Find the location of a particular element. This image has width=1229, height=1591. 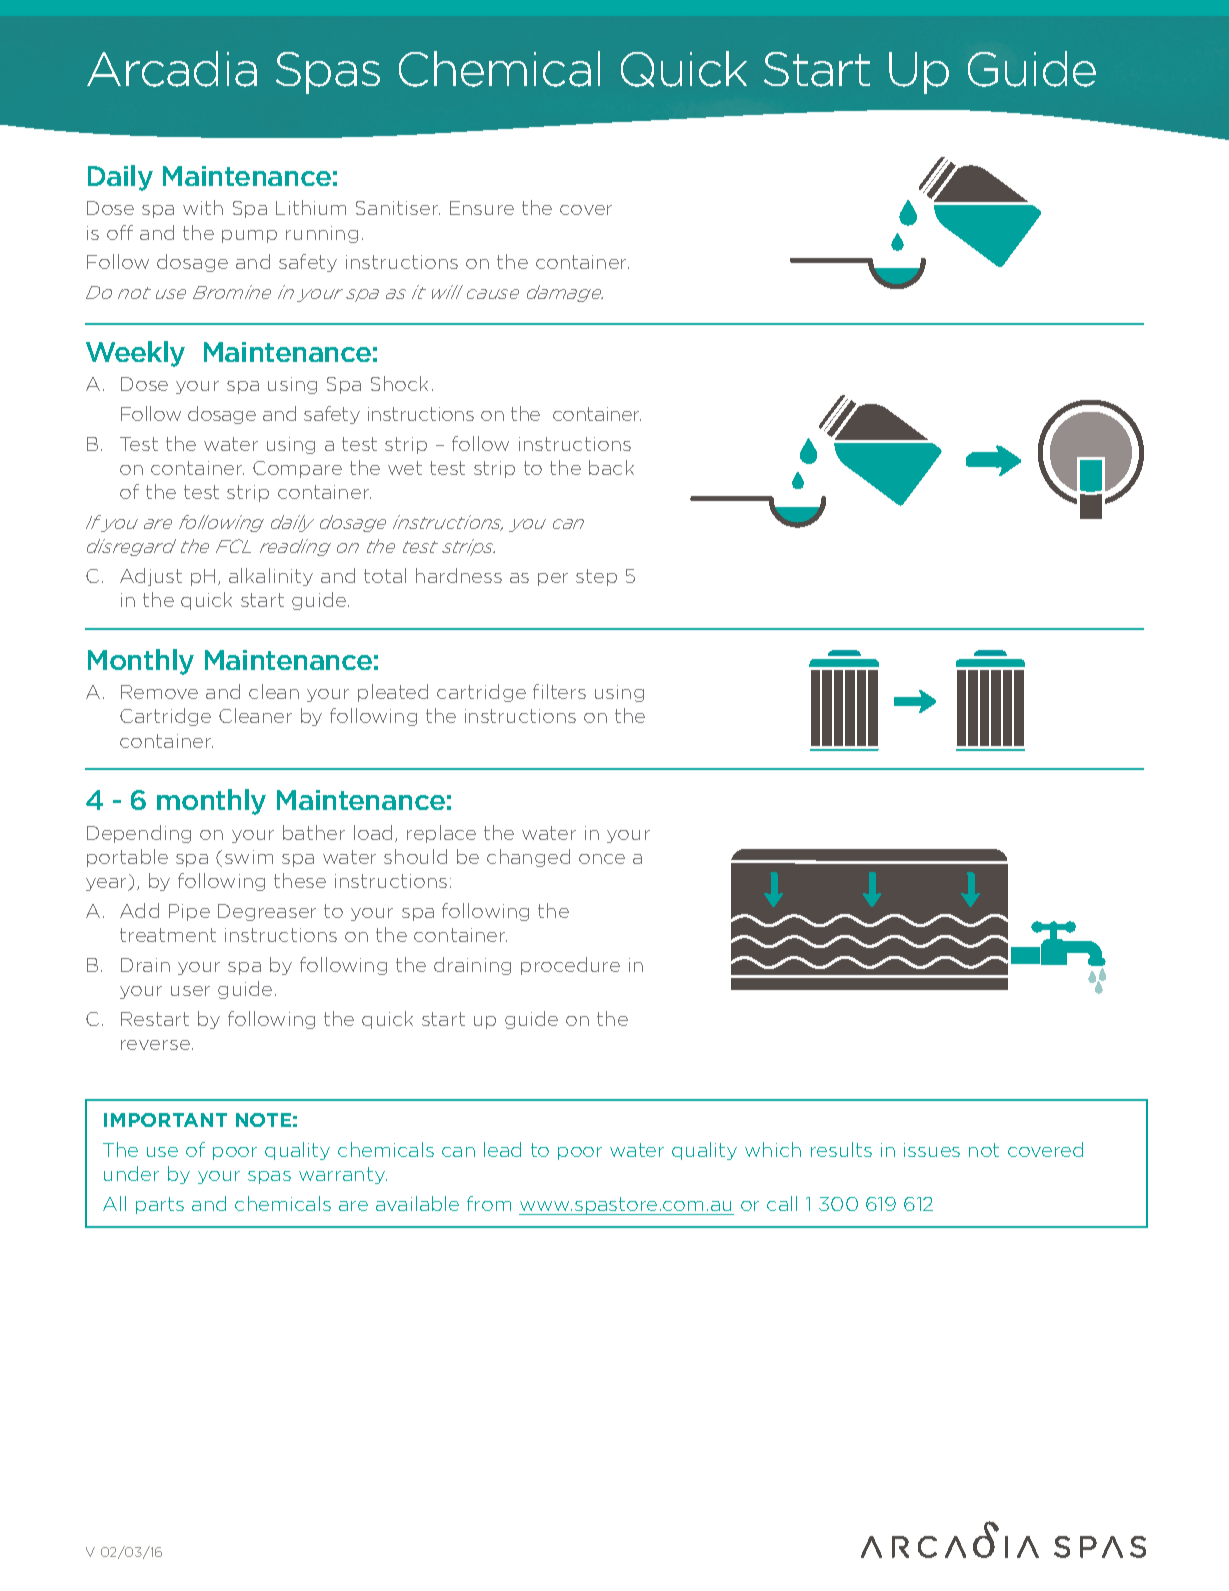

step is located at coordinates (596, 577).
